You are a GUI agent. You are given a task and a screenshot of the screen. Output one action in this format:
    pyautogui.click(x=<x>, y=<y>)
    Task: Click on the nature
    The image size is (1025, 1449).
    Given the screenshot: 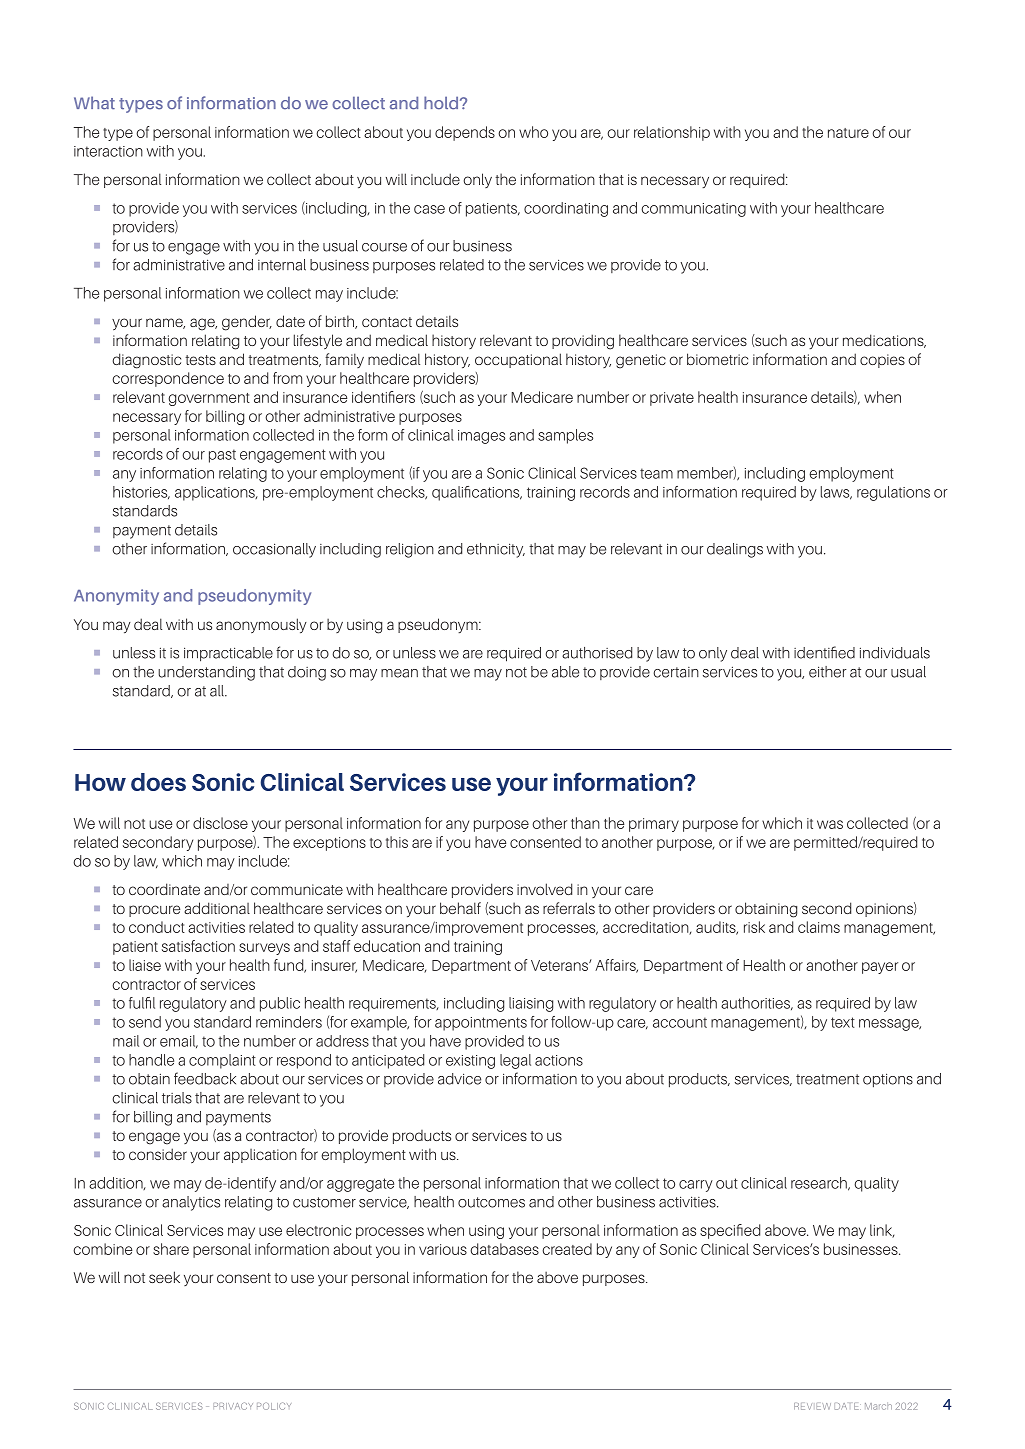 What is the action you would take?
    pyautogui.click(x=848, y=133)
